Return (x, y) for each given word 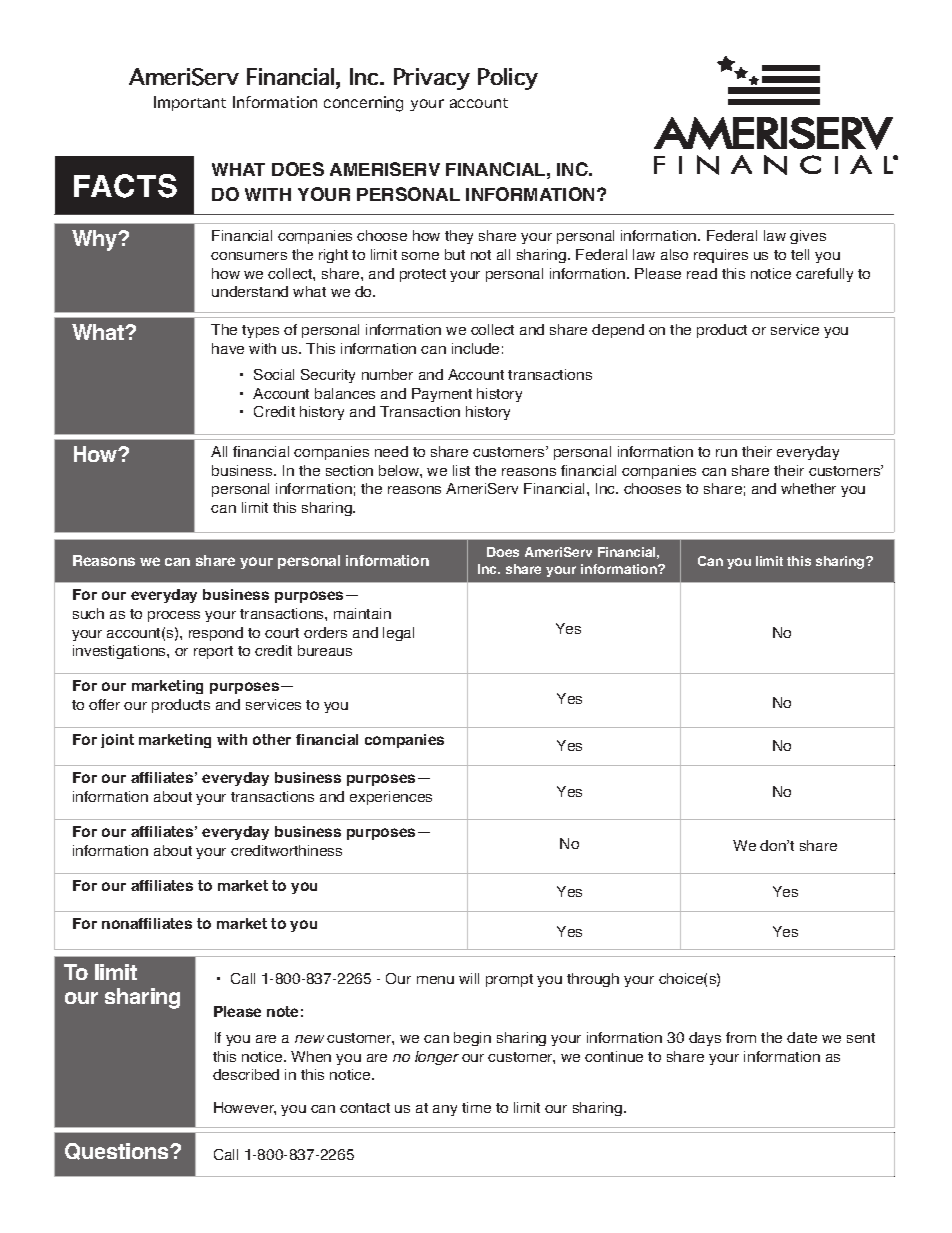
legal (398, 634)
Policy (508, 79)
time (476, 1107)
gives (808, 237)
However (245, 1108)
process (174, 616)
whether (808, 488)
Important (190, 103)
